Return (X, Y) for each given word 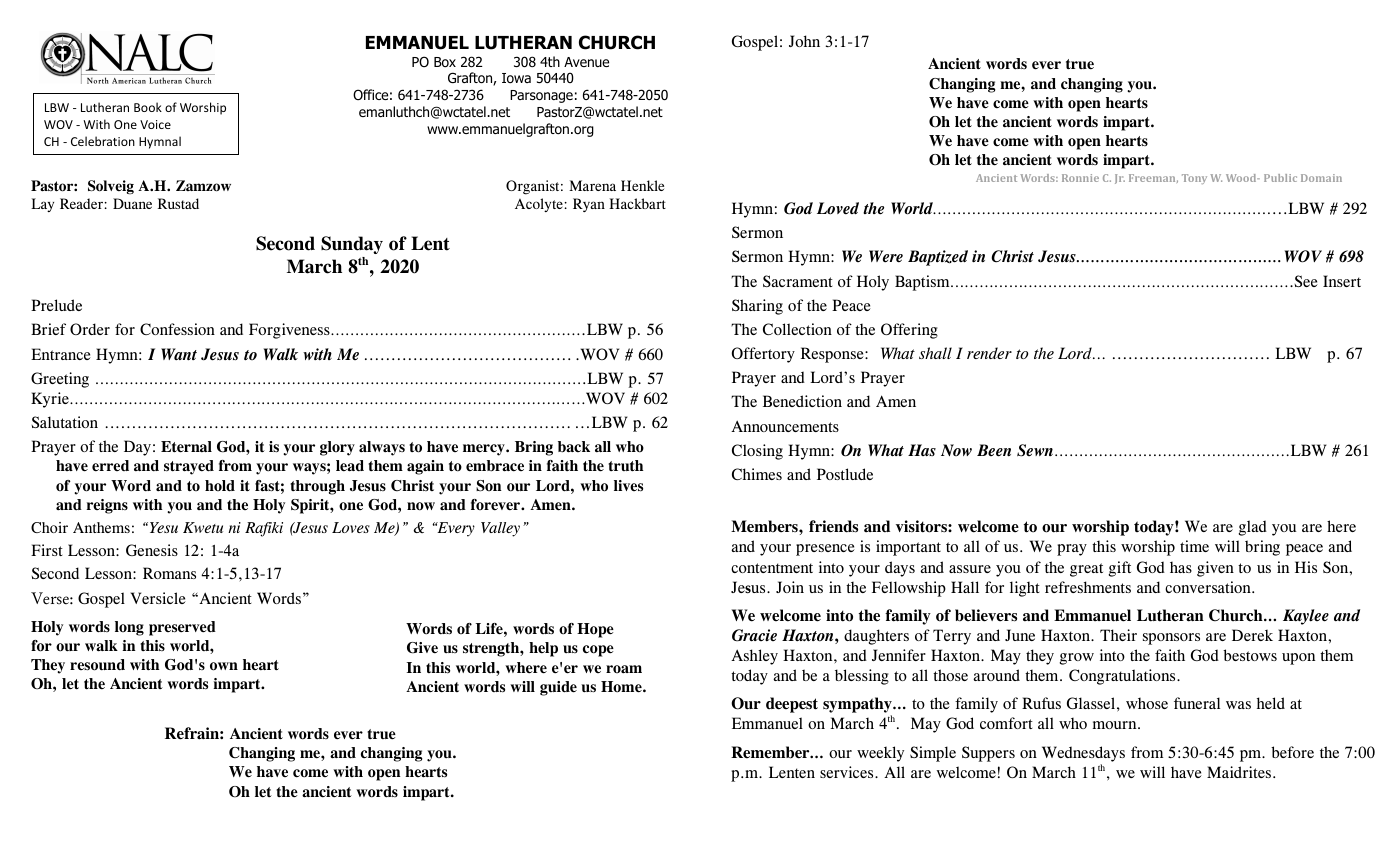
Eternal (186, 447)
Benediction (802, 401)
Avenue (586, 62)
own (224, 666)
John (804, 41)
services (848, 772)
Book (148, 107)
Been (994, 450)
